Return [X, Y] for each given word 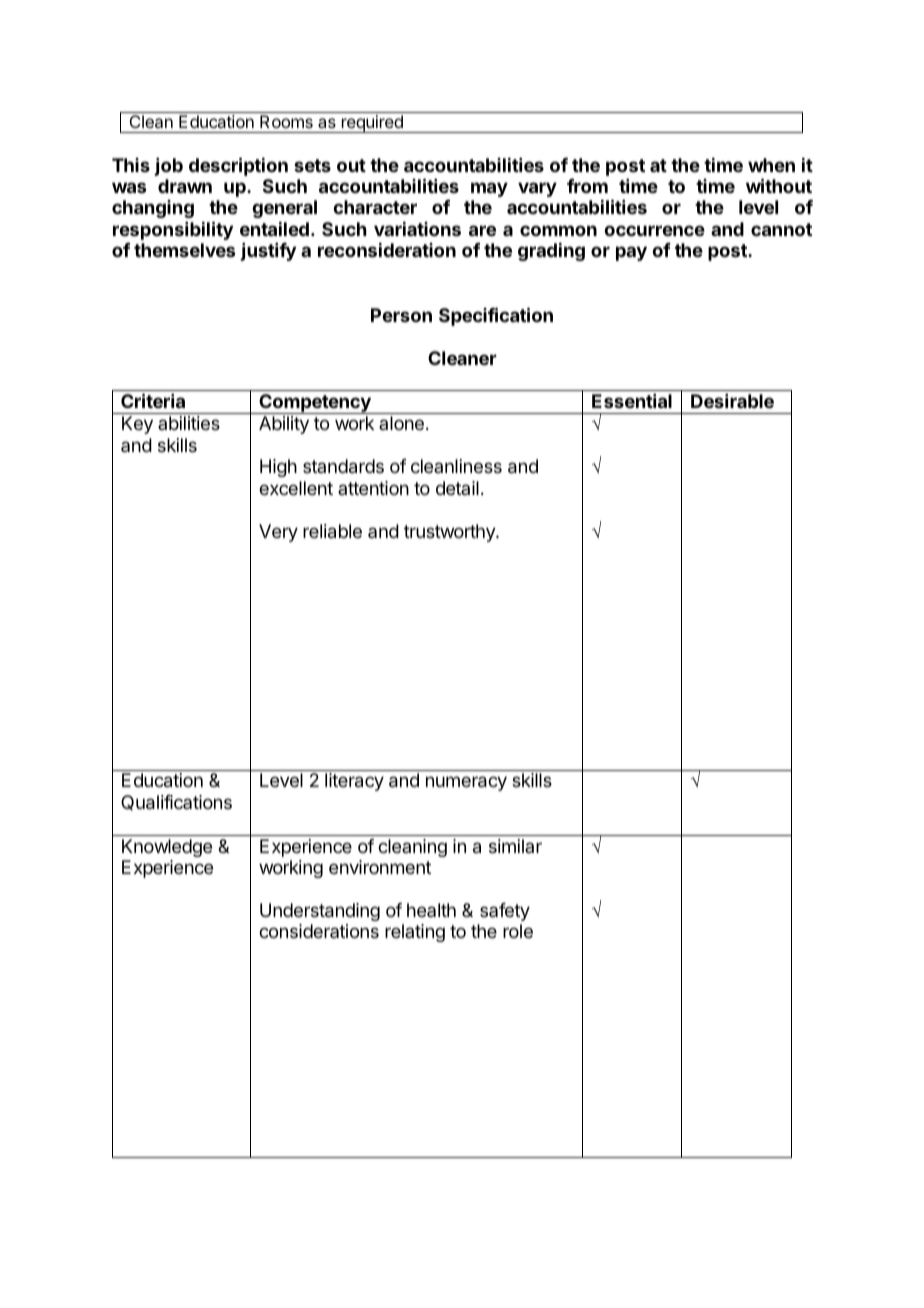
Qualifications [176, 803]
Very [278, 533]
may [489, 189]
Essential [632, 401]
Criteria [153, 400]
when [771, 165]
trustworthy [450, 533]
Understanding [320, 912]
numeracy [466, 783]
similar [515, 846]
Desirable [732, 401]
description [238, 166]
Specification [496, 316]
